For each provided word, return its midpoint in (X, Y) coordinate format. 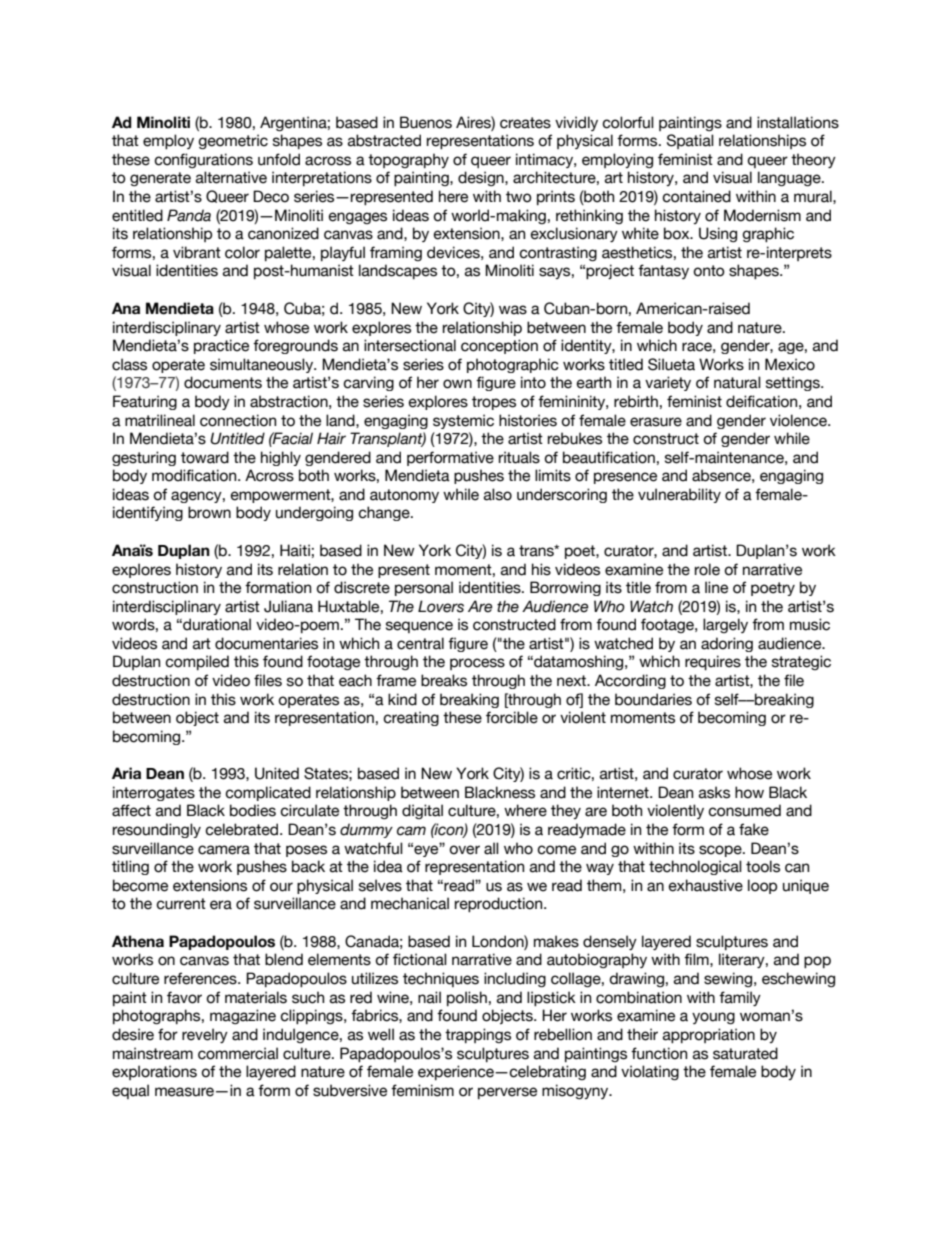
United (277, 773)
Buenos (426, 122)
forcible (512, 717)
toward (205, 457)
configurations (203, 160)
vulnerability (679, 495)
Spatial (690, 141)
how (749, 792)
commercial (238, 1053)
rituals (519, 457)
